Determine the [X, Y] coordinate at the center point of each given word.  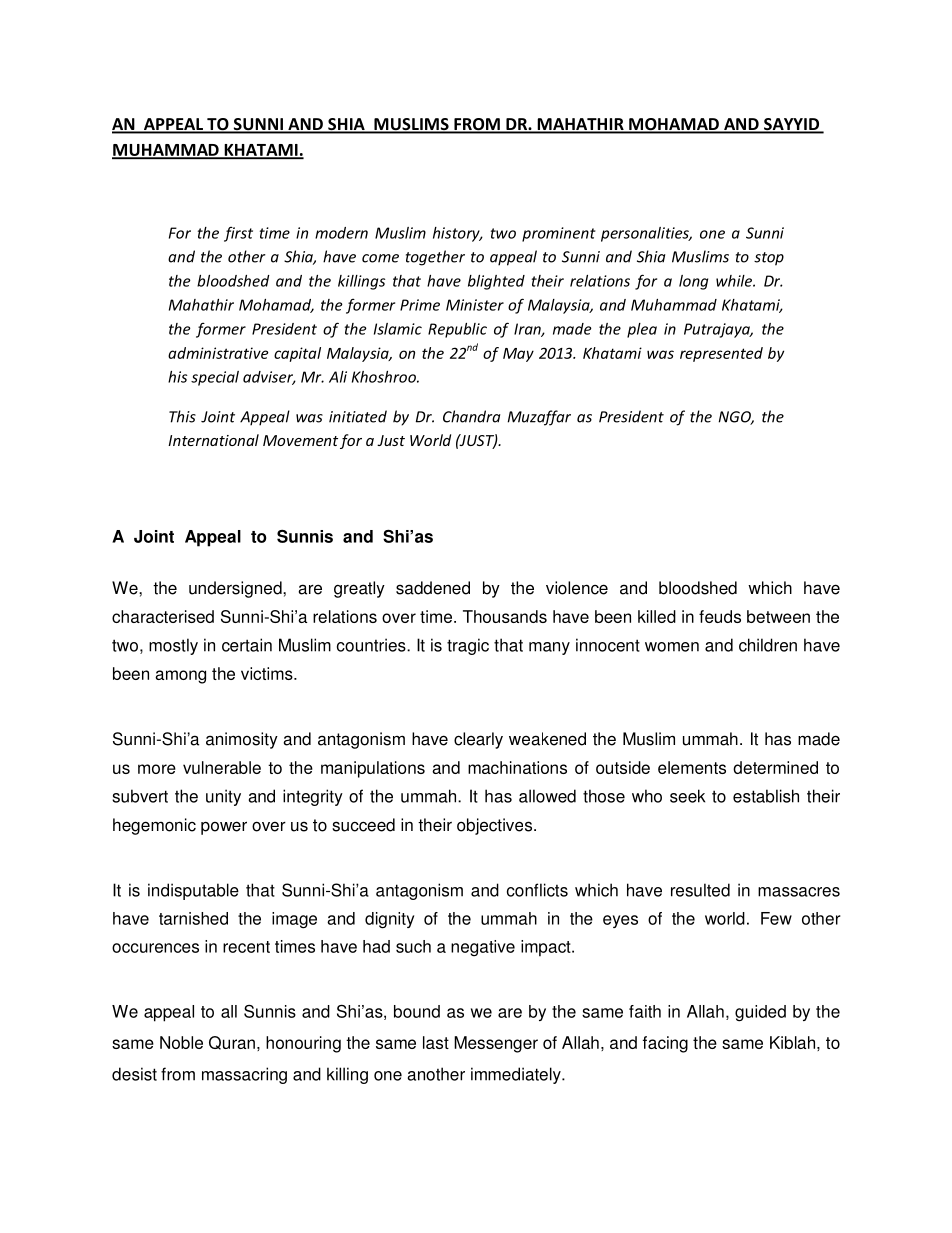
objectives [496, 826]
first [238, 234]
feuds [720, 616]
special [215, 378]
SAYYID [791, 125]
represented [721, 354]
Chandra [472, 416]
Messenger [496, 1044]
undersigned [236, 589]
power [224, 828]
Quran [232, 1043]
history [457, 234]
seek [687, 796]
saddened [433, 588]
